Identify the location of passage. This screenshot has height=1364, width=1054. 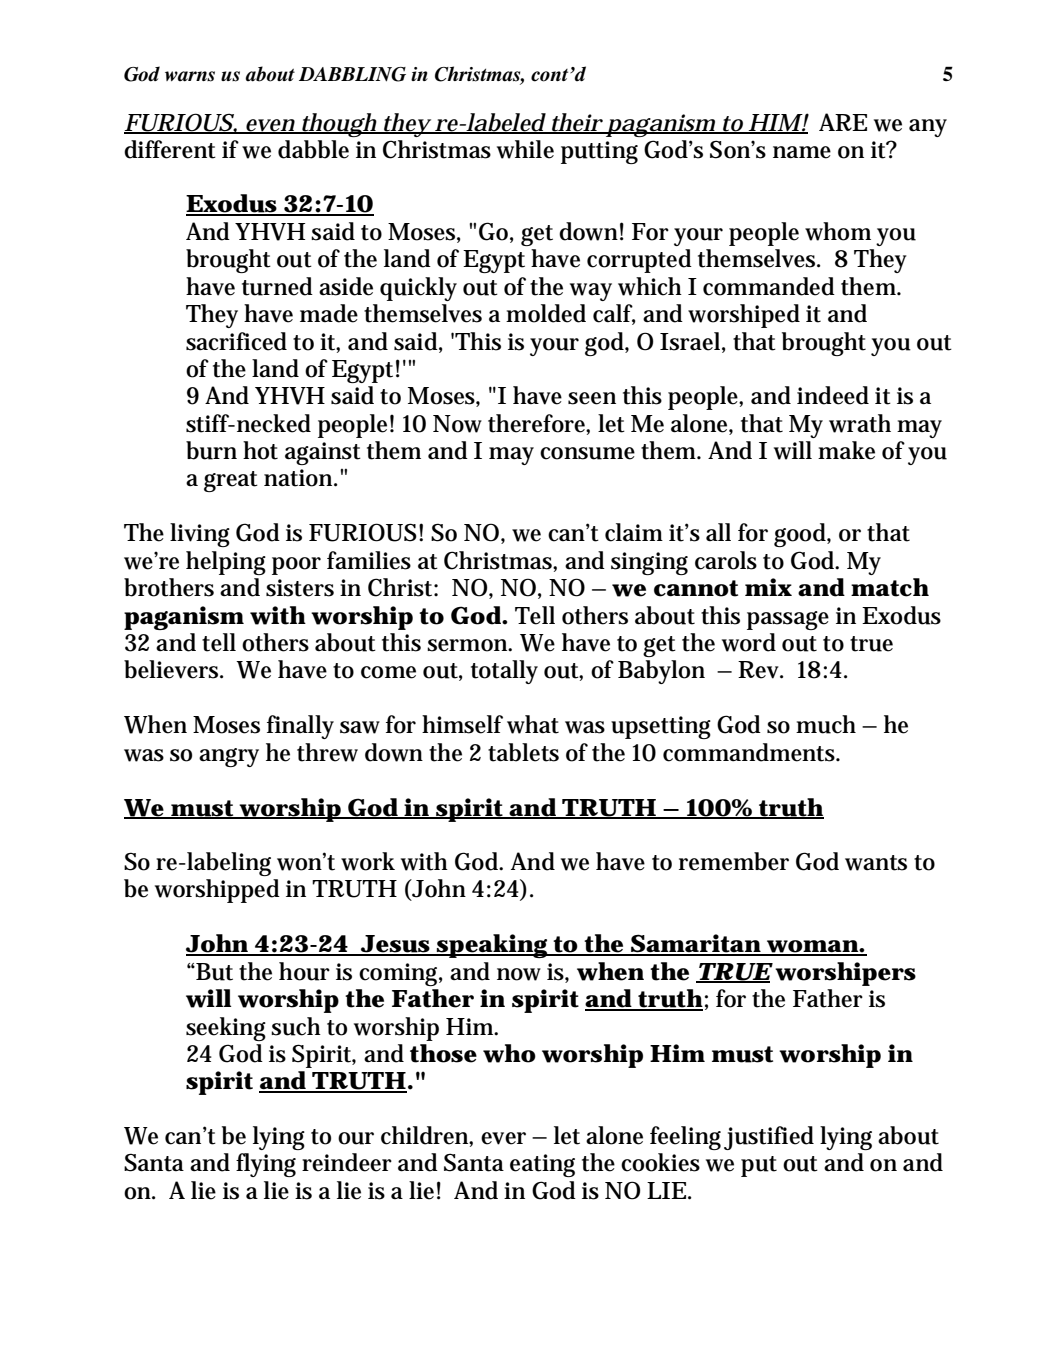
(788, 620).
